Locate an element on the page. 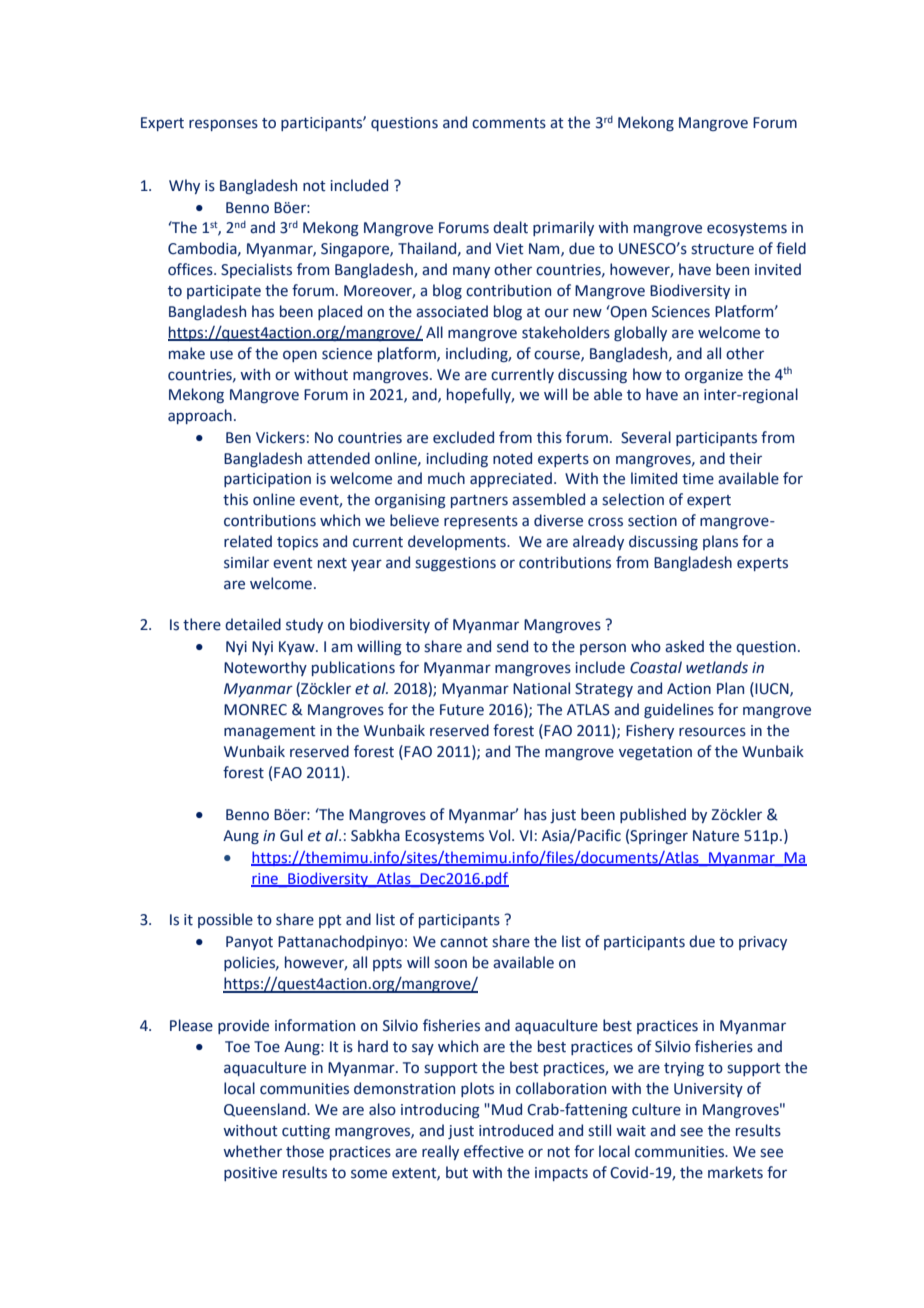 This document has width=924, height=1308. markets is located at coordinates (735, 1172).
